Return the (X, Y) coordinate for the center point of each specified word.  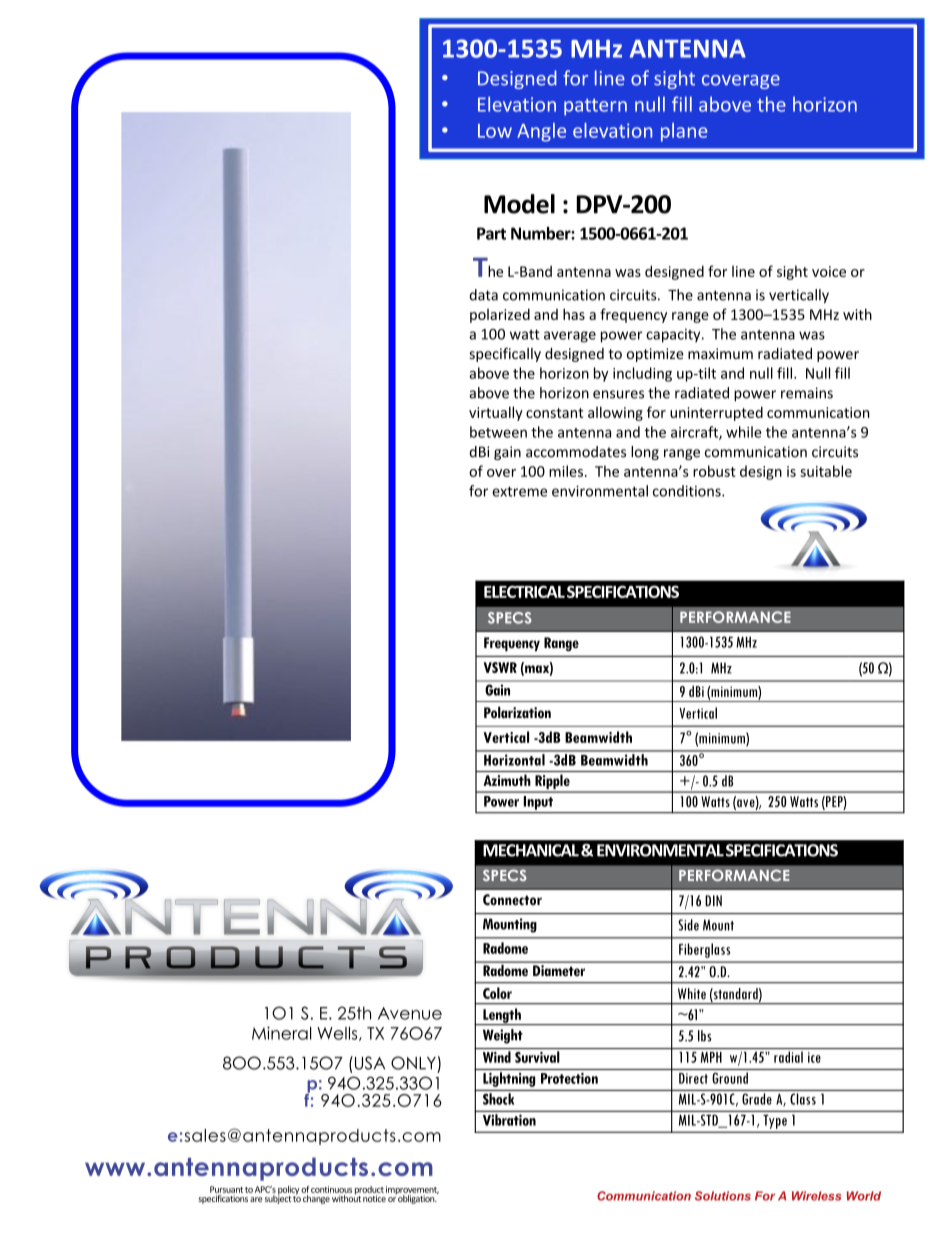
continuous (331, 1189)
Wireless (816, 1196)
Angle (541, 132)
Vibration (509, 1120)
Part (491, 233)
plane (684, 132)
